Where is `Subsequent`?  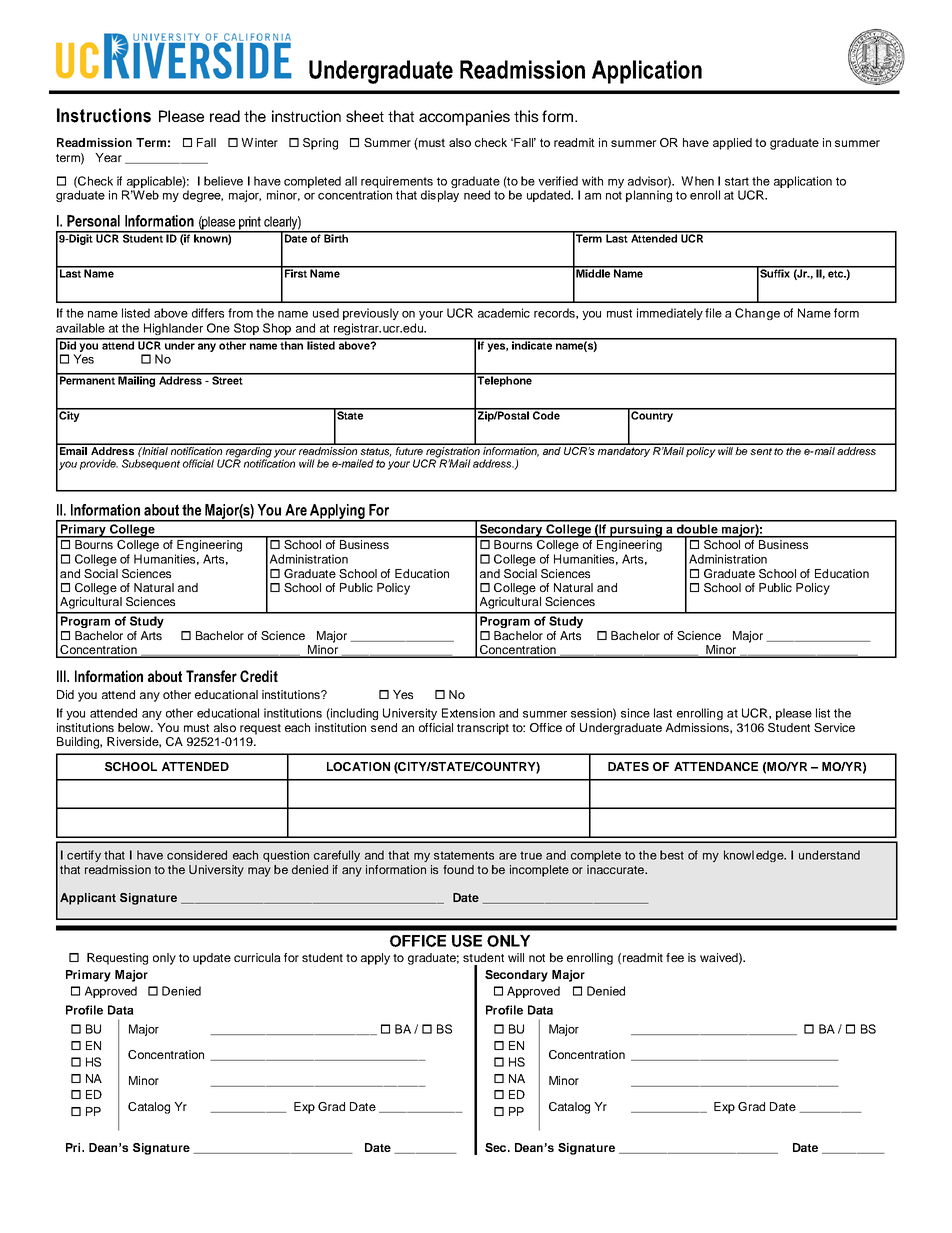 Subsequent is located at coordinates (151, 464).
